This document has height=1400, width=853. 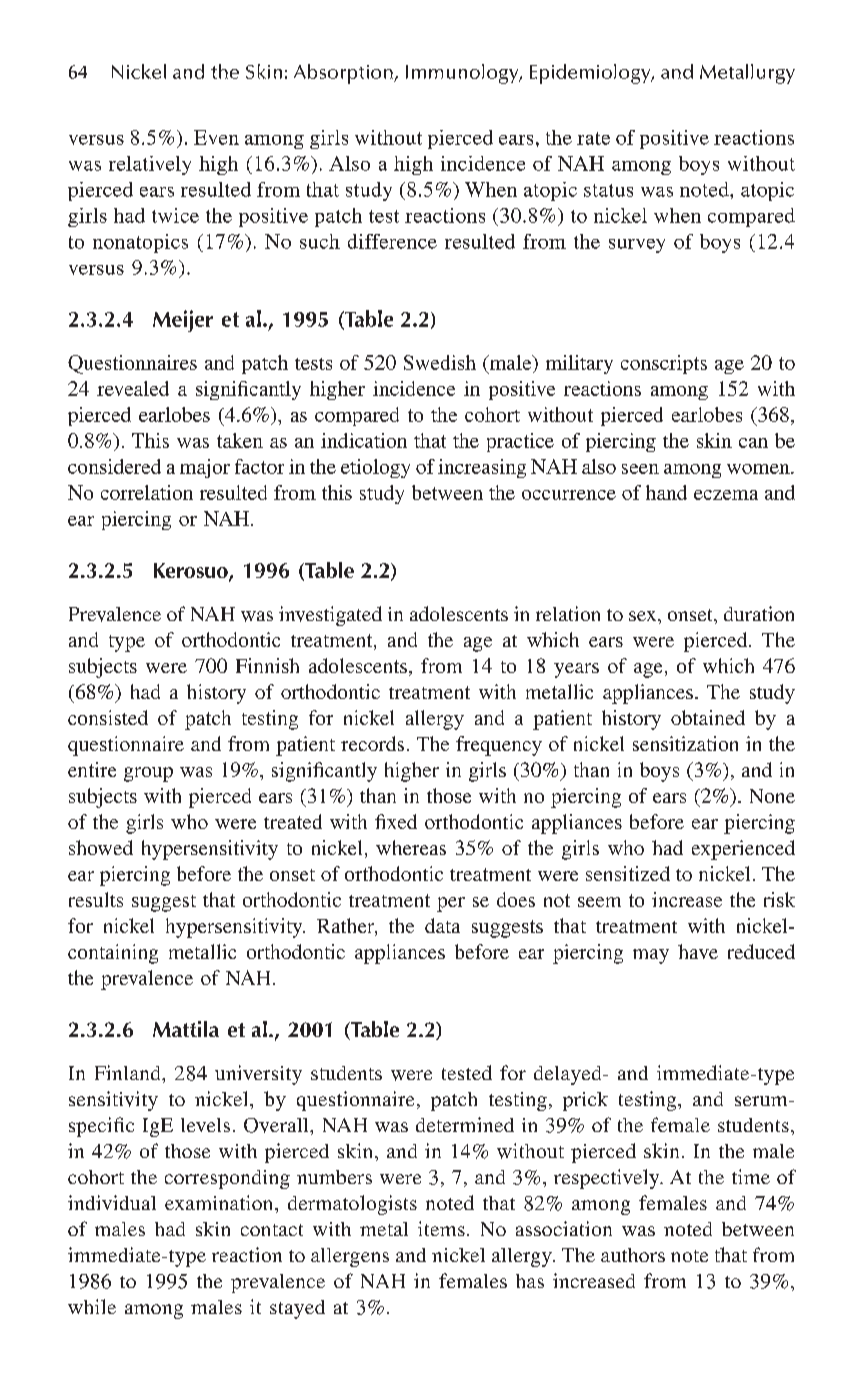 What do you see at coordinates (664, 364) in the document?
I see `conscripts` at bounding box center [664, 364].
